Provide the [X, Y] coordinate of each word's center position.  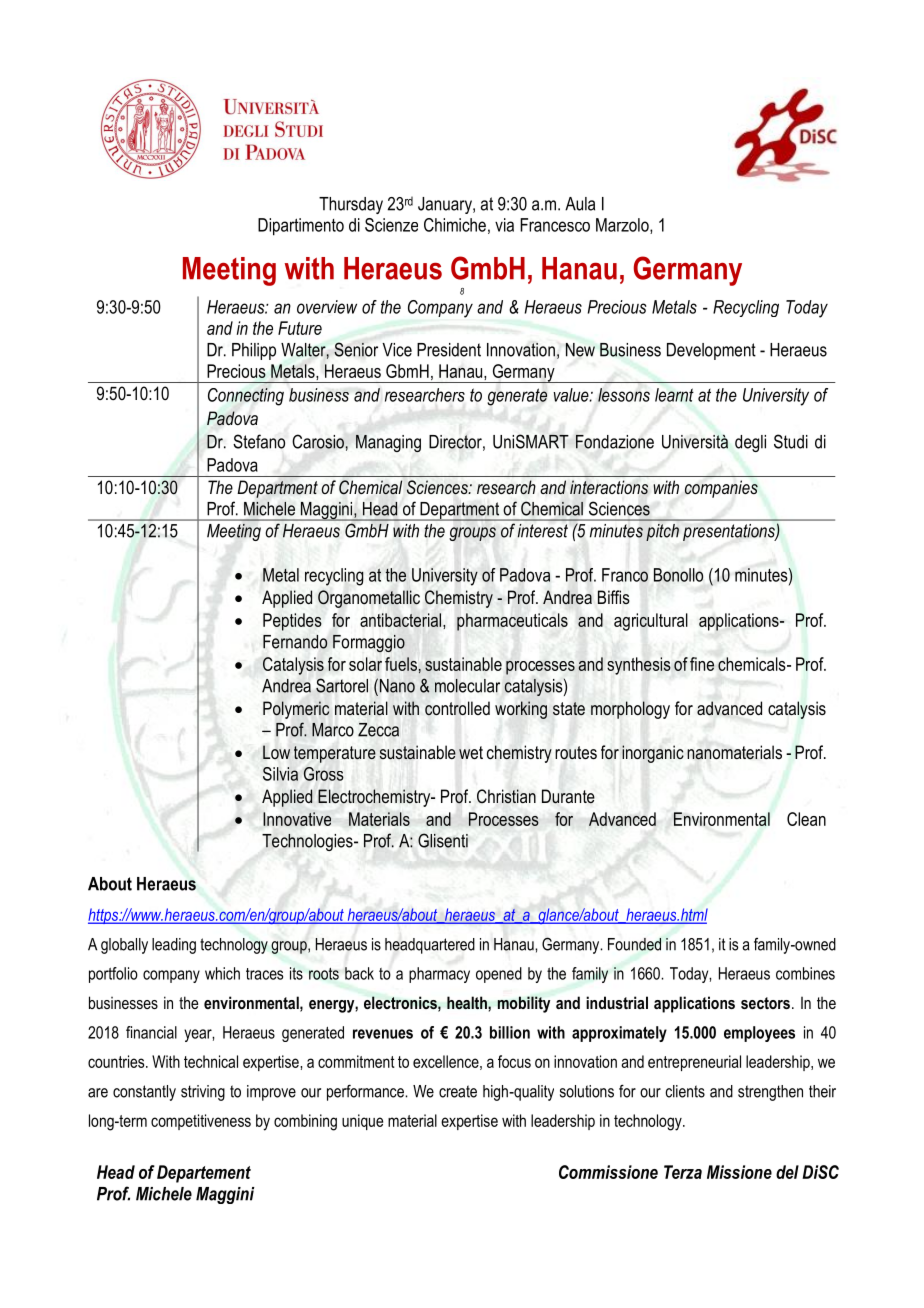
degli [750, 443]
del [787, 1172]
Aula [580, 204]
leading [174, 946]
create [458, 1091]
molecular [467, 686]
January [446, 205]
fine [702, 664]
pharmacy [439, 975]
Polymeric [296, 710]
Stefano [259, 441]
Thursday [351, 205]
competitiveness [201, 1122]
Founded [634, 944]
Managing [388, 443]
